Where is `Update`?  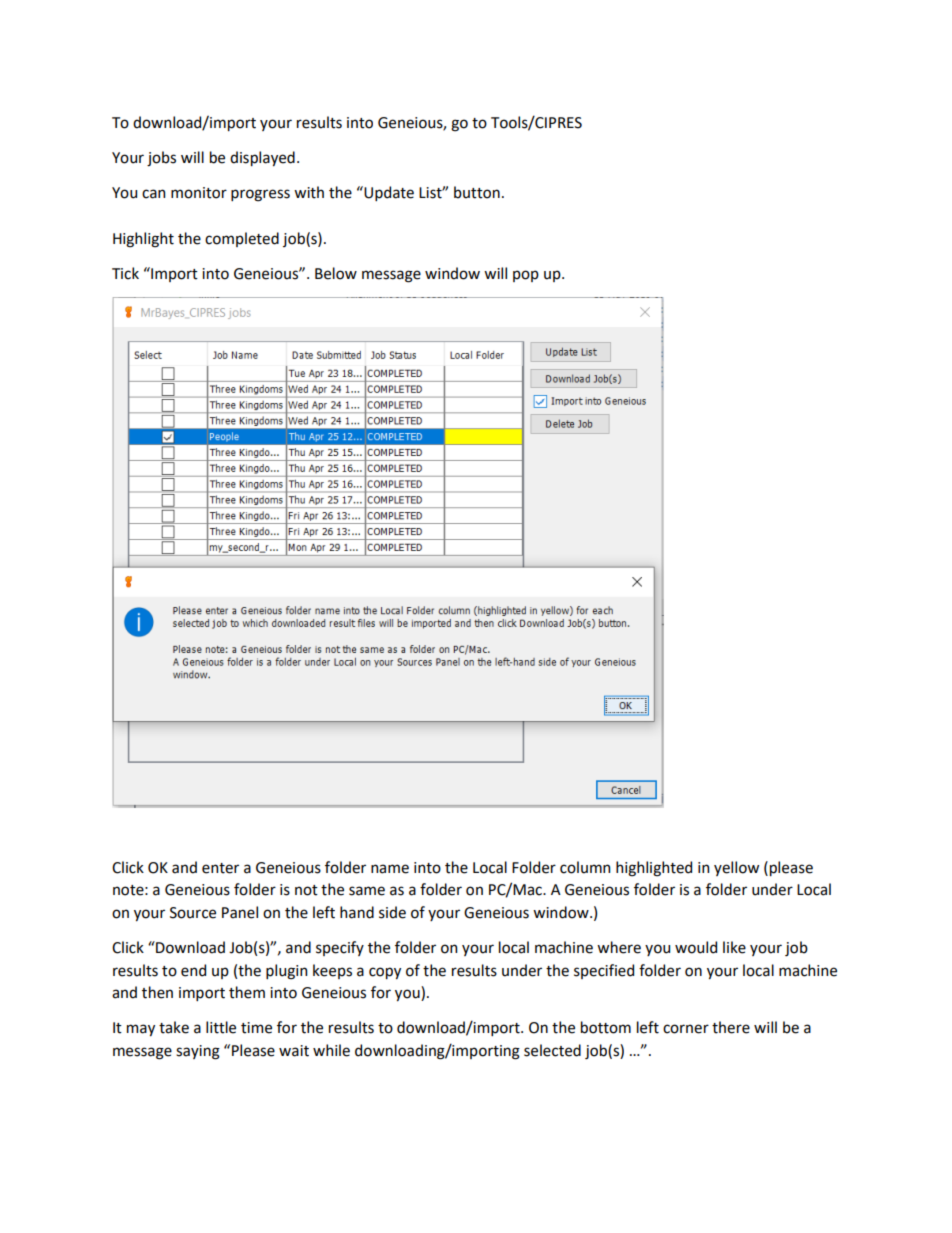 Update is located at coordinates (388, 193).
